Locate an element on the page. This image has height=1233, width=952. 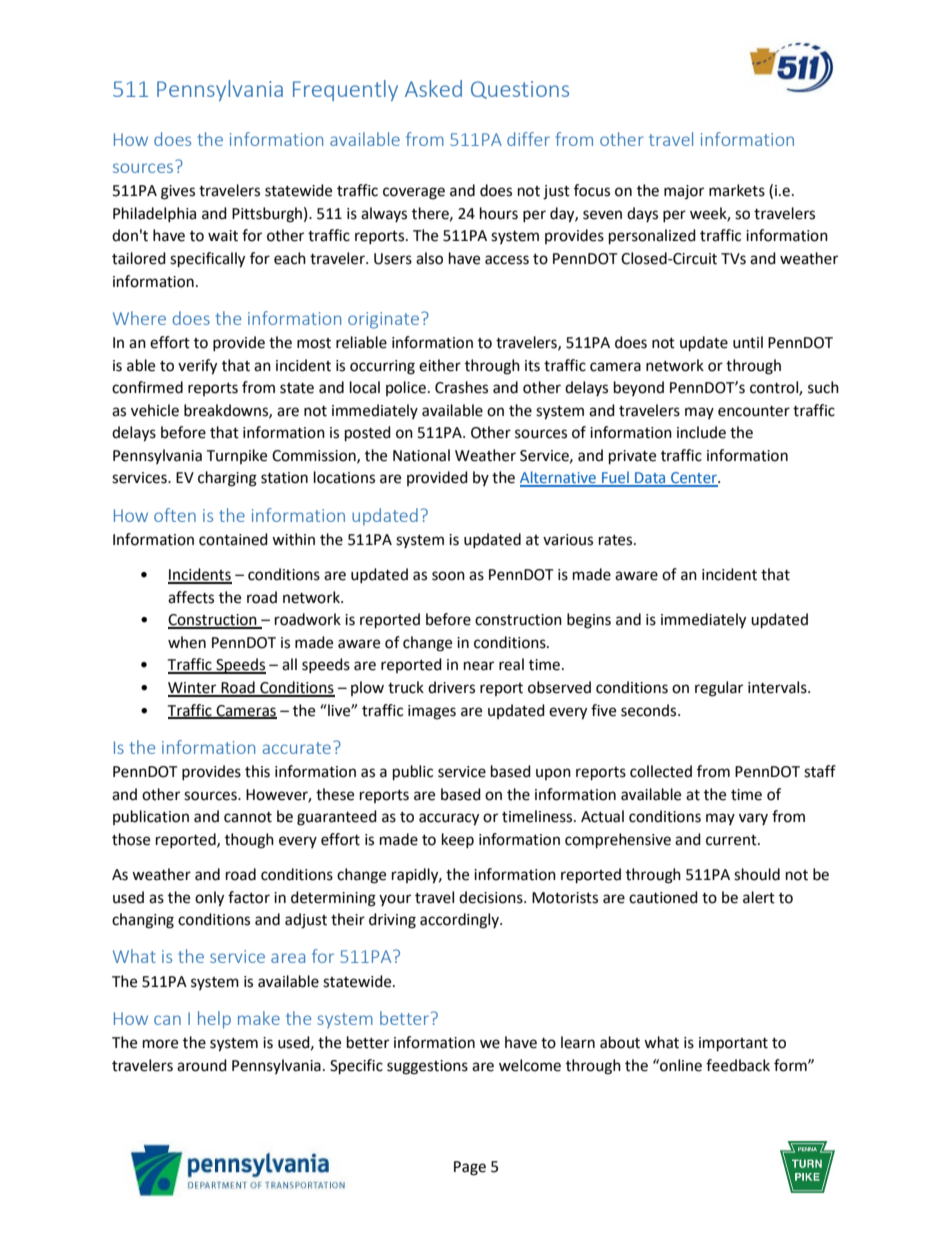
either is located at coordinates (440, 365).
